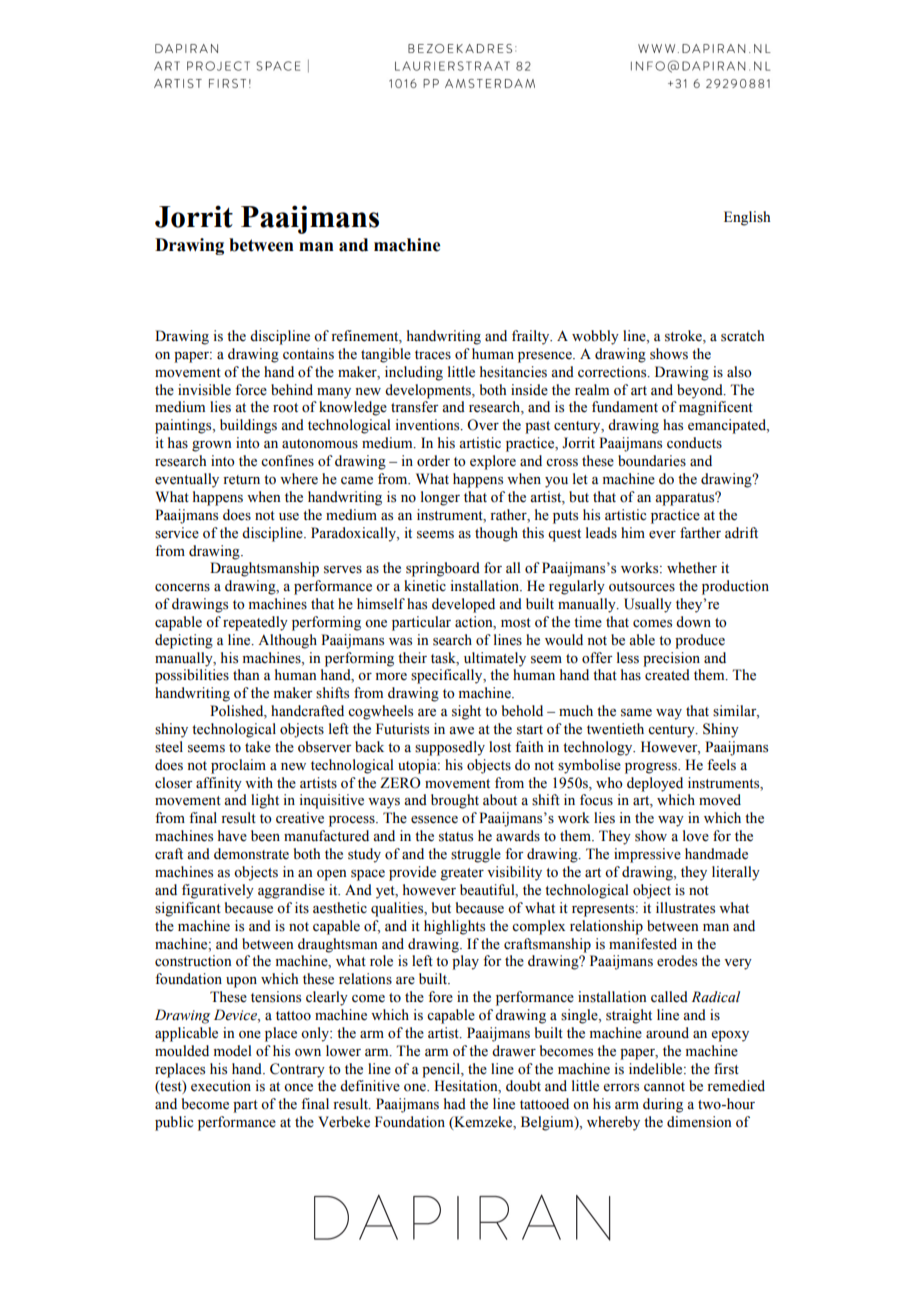 The height and width of the page is (1308, 924). What do you see at coordinates (221, 1086) in the page?
I see `execution` at bounding box center [221, 1086].
